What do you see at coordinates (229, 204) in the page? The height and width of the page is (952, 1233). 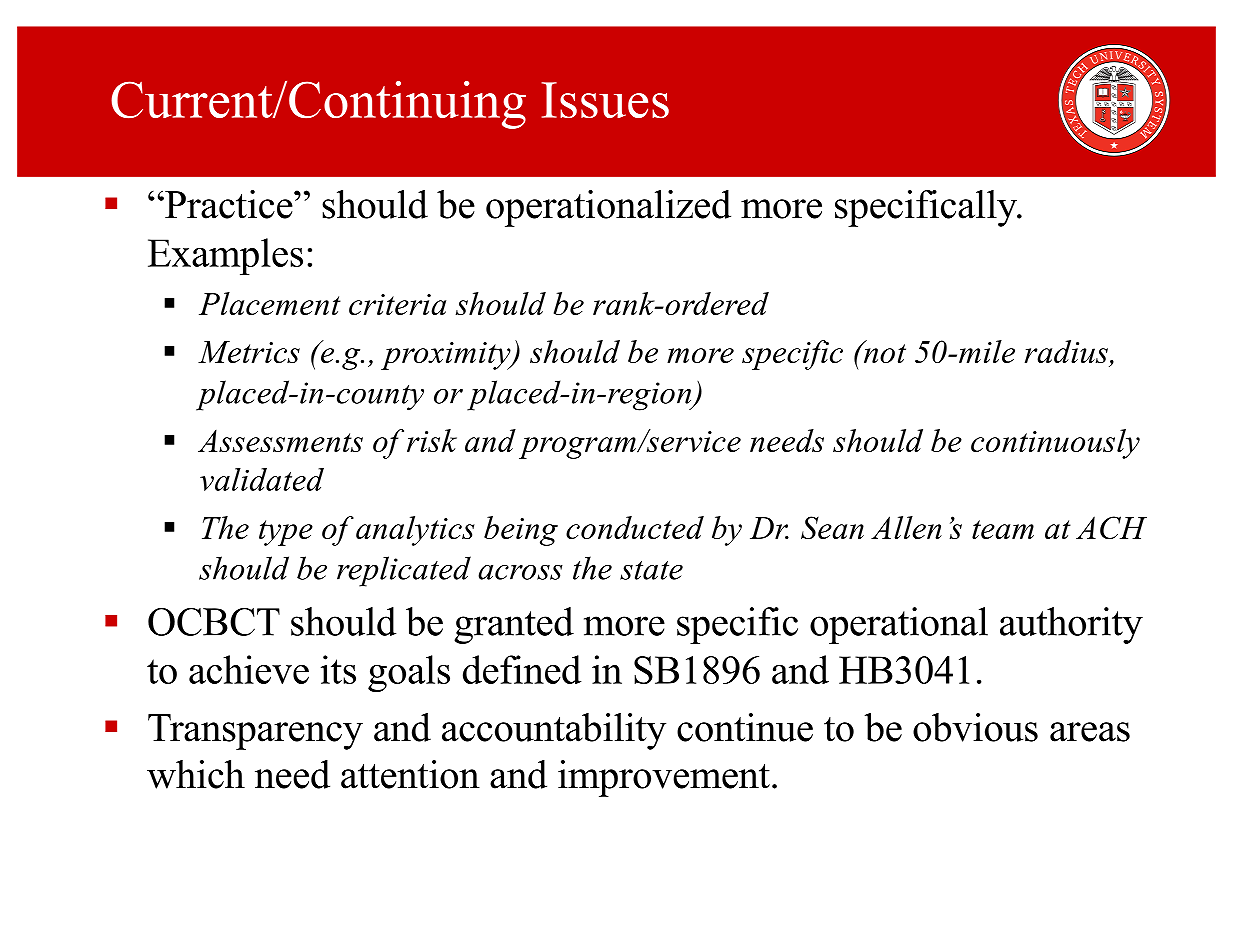 I see `Practice` at bounding box center [229, 204].
